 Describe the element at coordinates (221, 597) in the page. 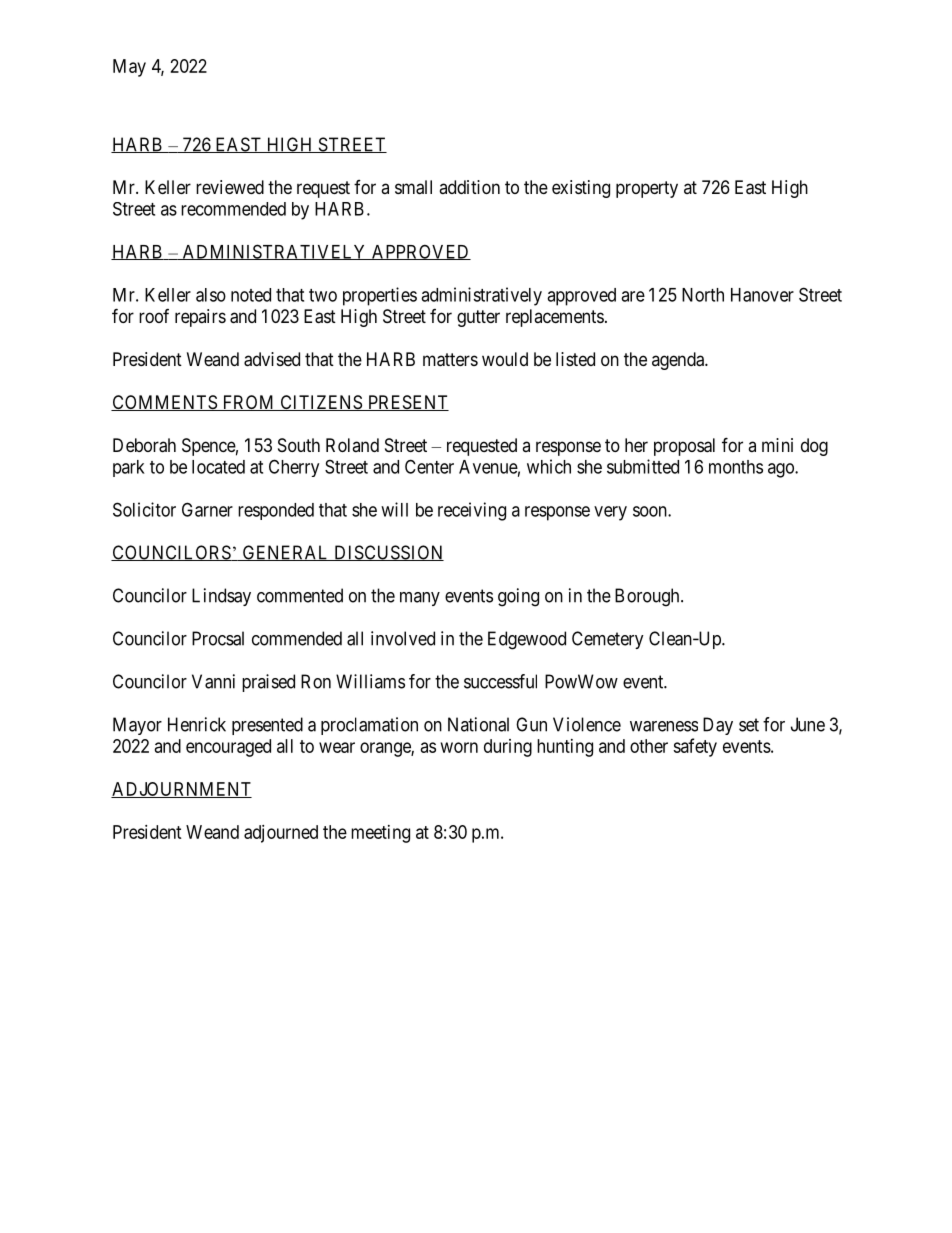

I see `Lindsay` at that location.
